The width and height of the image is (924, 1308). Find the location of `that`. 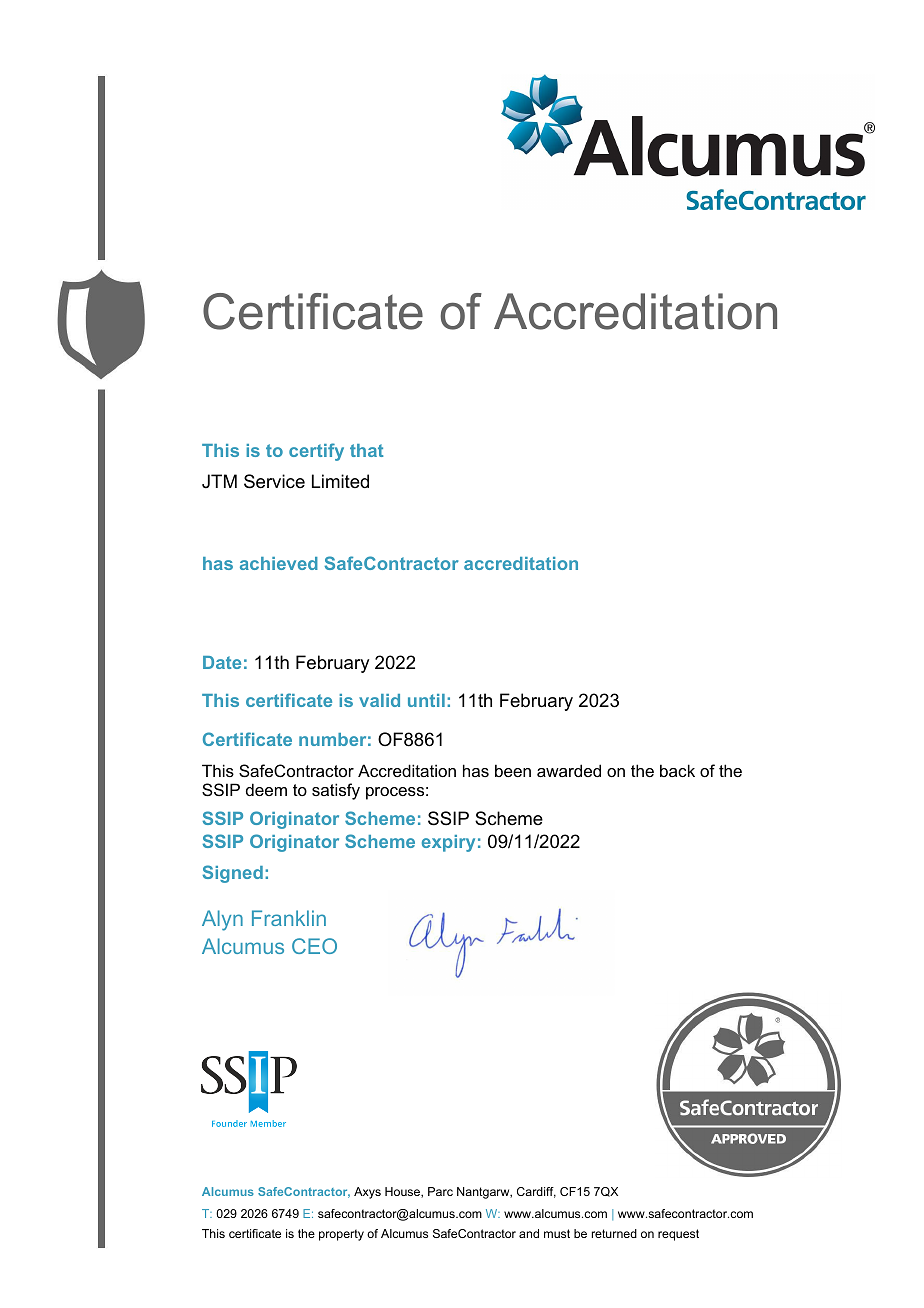

that is located at coordinates (366, 450).
